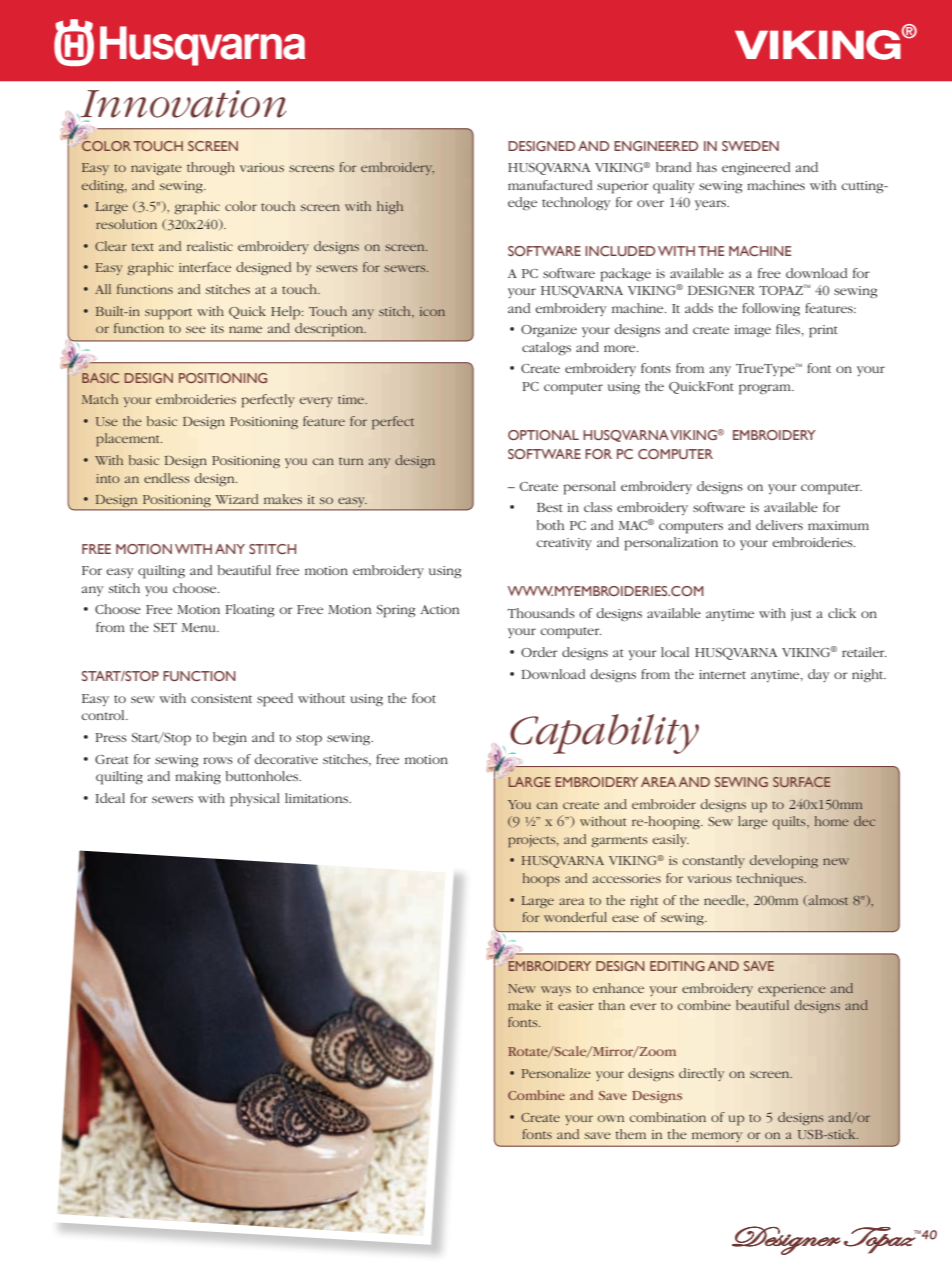 The image size is (952, 1270). What do you see at coordinates (550, 185) in the document?
I see `manufactured` at bounding box center [550, 185].
